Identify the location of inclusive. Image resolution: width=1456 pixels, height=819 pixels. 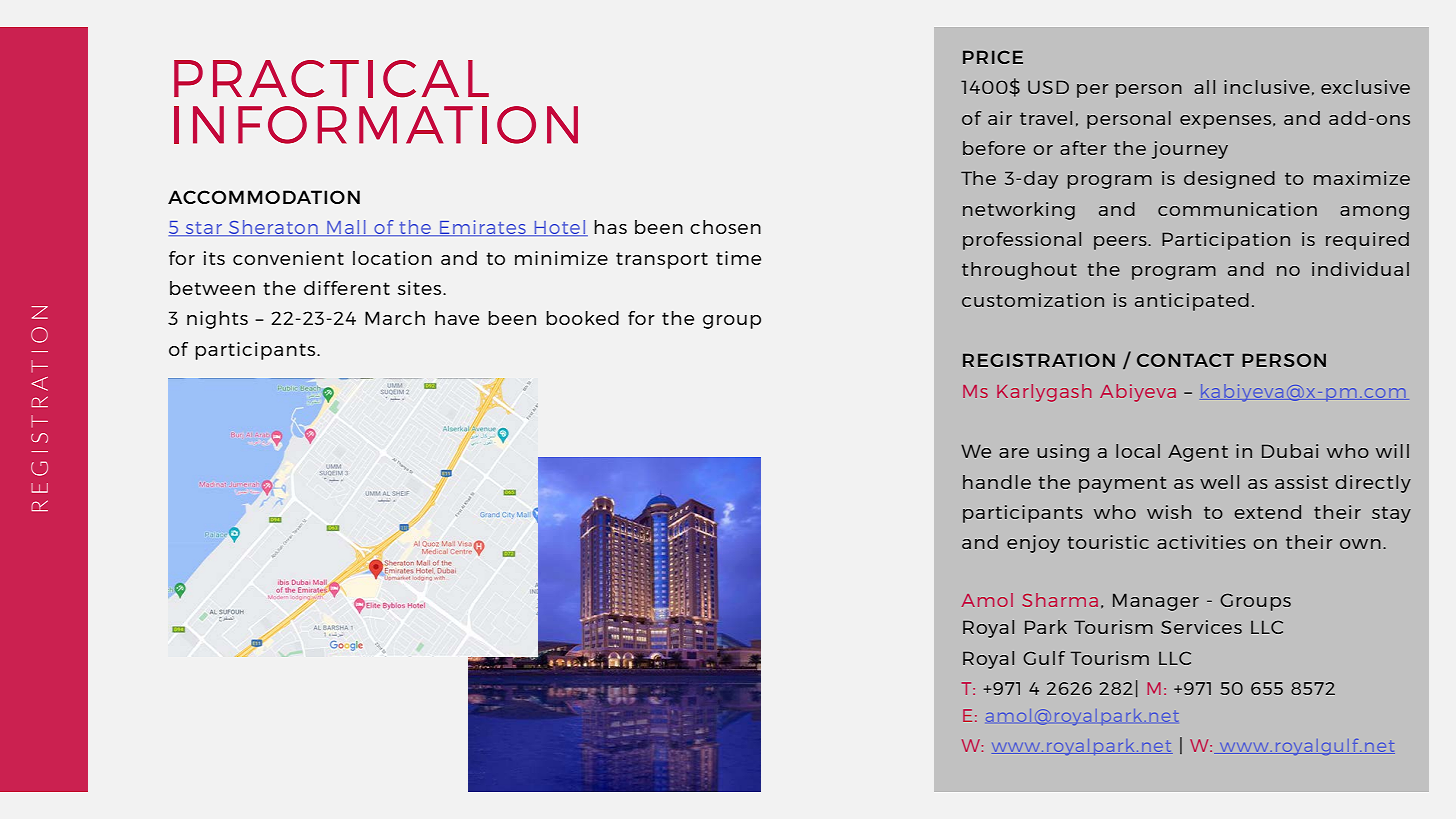
(1267, 87).
